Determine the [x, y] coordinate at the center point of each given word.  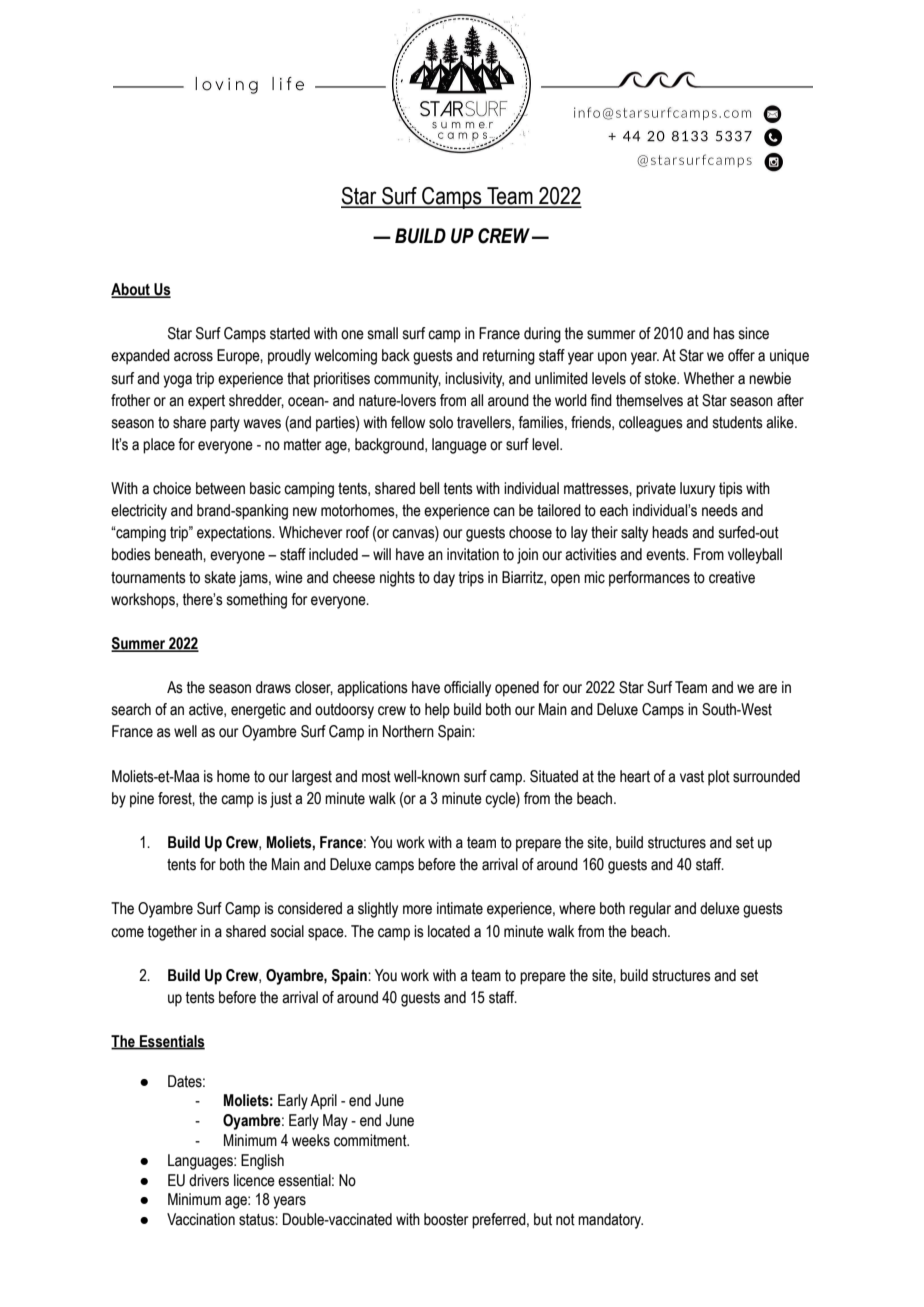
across [193, 357]
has [724, 333]
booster [446, 1219]
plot [719, 778]
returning [509, 357]
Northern [408, 731]
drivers [209, 1180]
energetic [258, 711]
